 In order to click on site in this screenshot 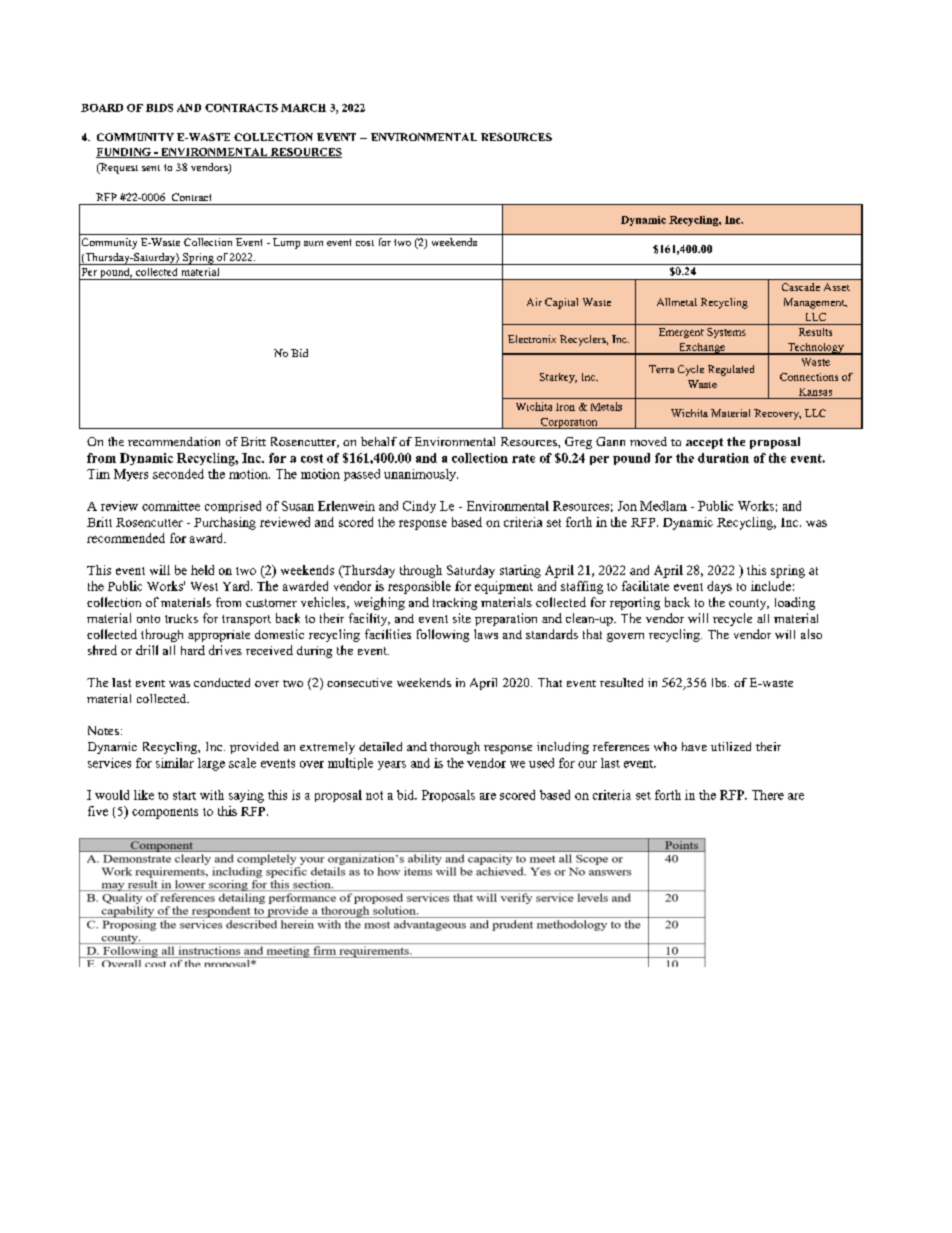, I will do `click(462, 618)`.
